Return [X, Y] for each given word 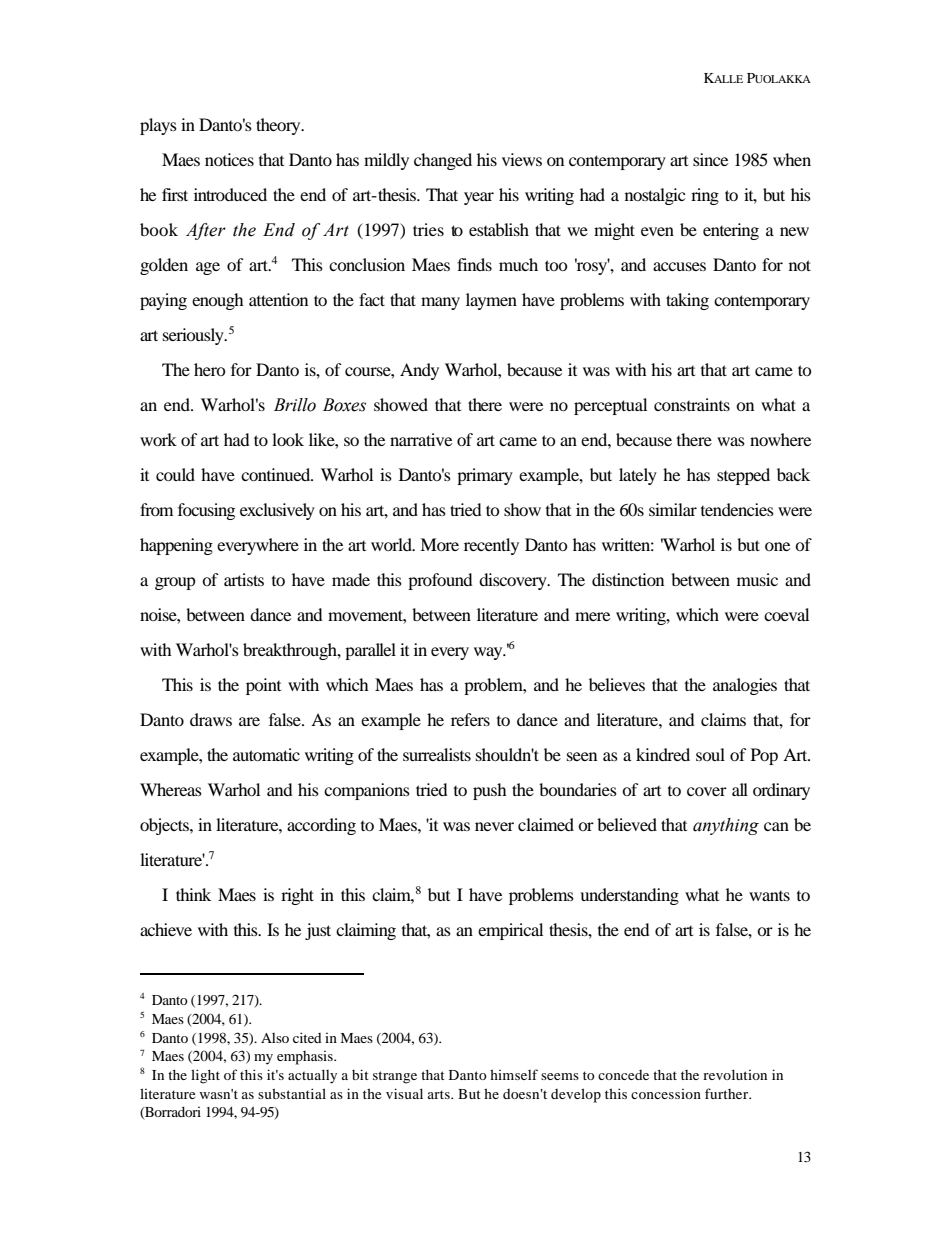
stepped [743, 476]
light [205, 1076]
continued [277, 474]
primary [485, 476]
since [710, 159]
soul [710, 754]
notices [229, 159]
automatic [266, 754]
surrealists [437, 754]
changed [443, 161]
